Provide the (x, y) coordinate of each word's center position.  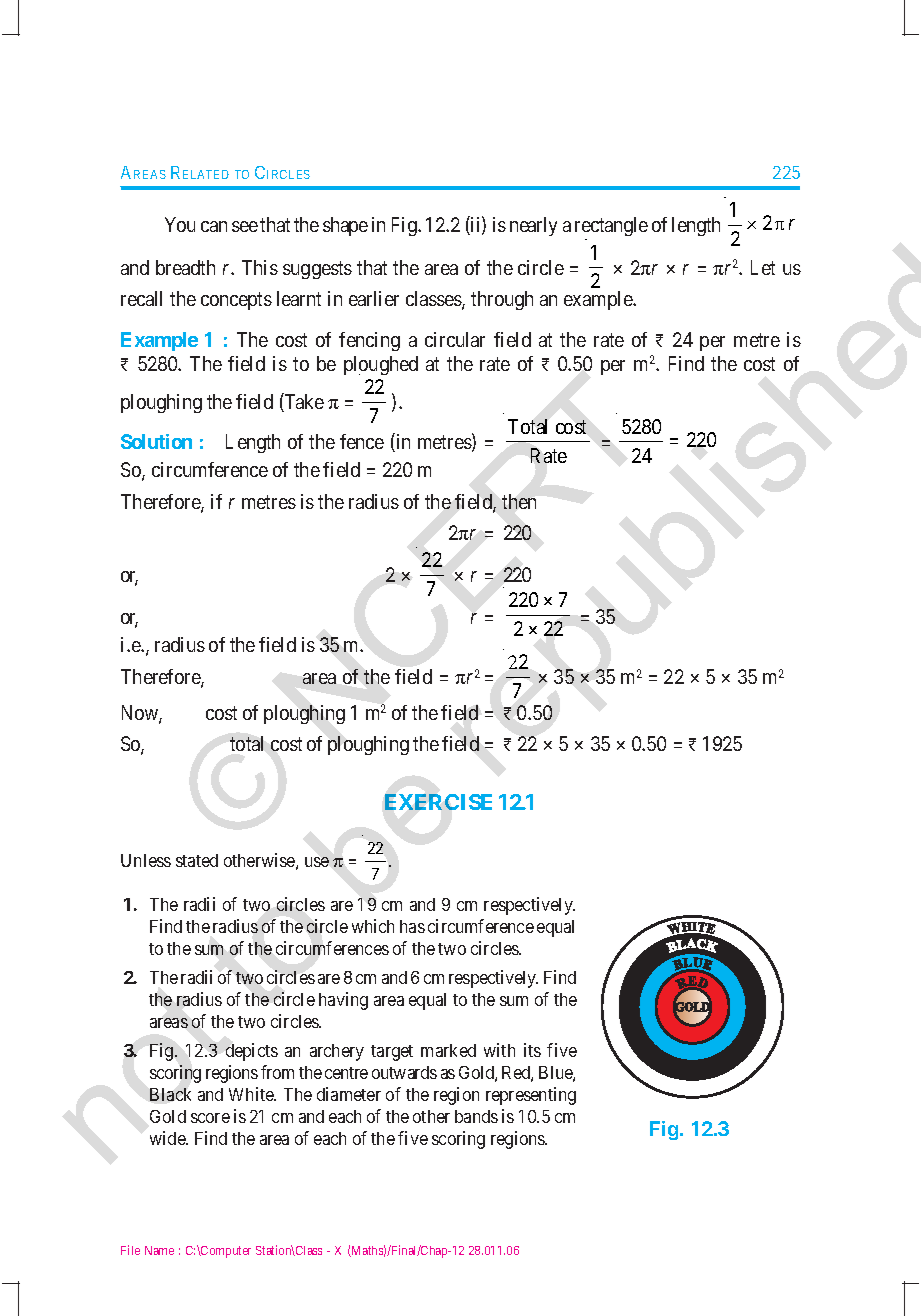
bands (476, 1116)
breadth (185, 267)
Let (763, 267)
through (502, 300)
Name (159, 1250)
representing (531, 1096)
